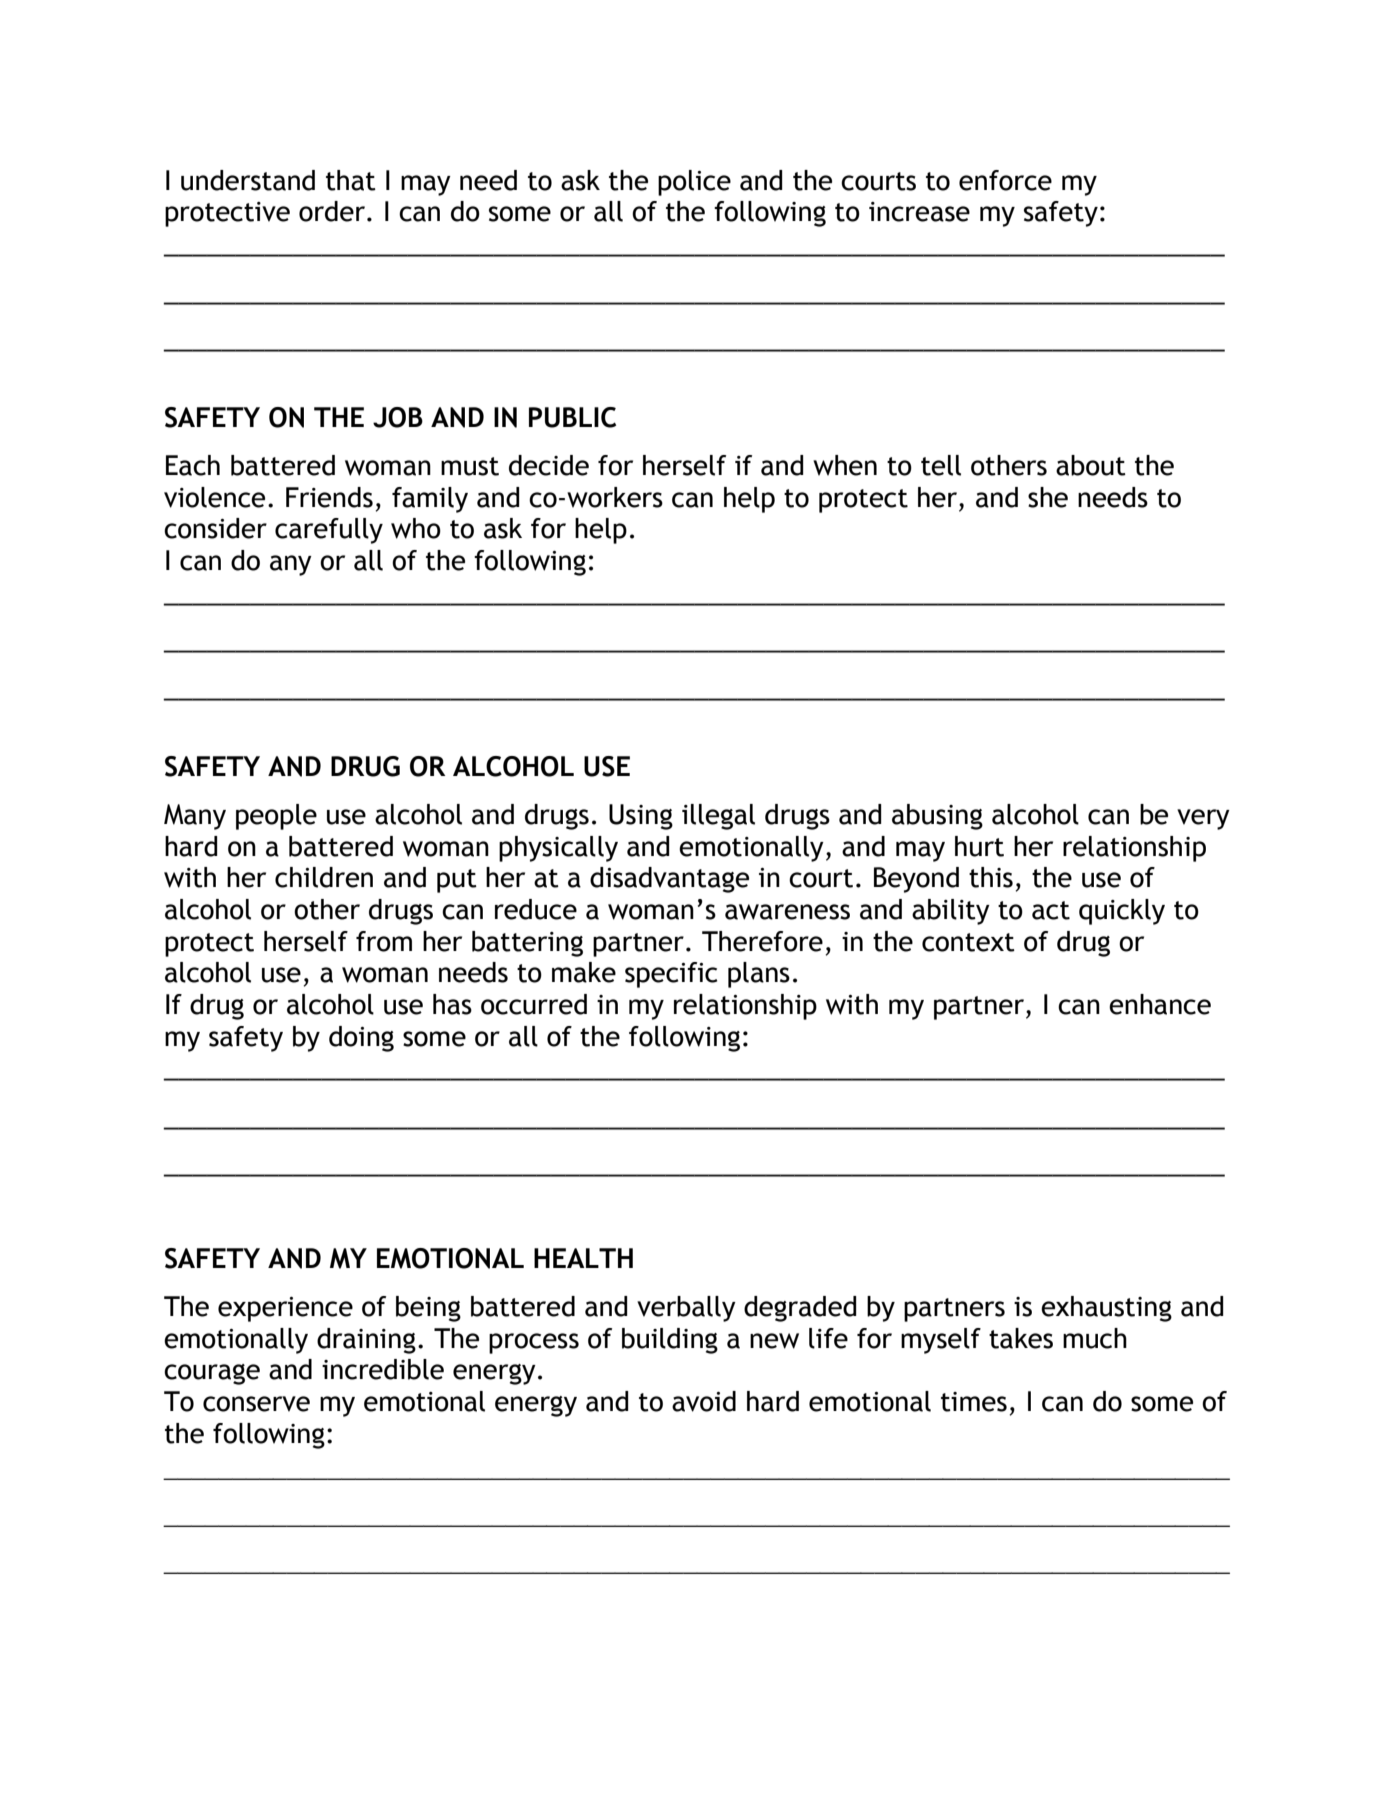  Describe the element at coordinates (718, 817) in the document. I see `illegal` at that location.
